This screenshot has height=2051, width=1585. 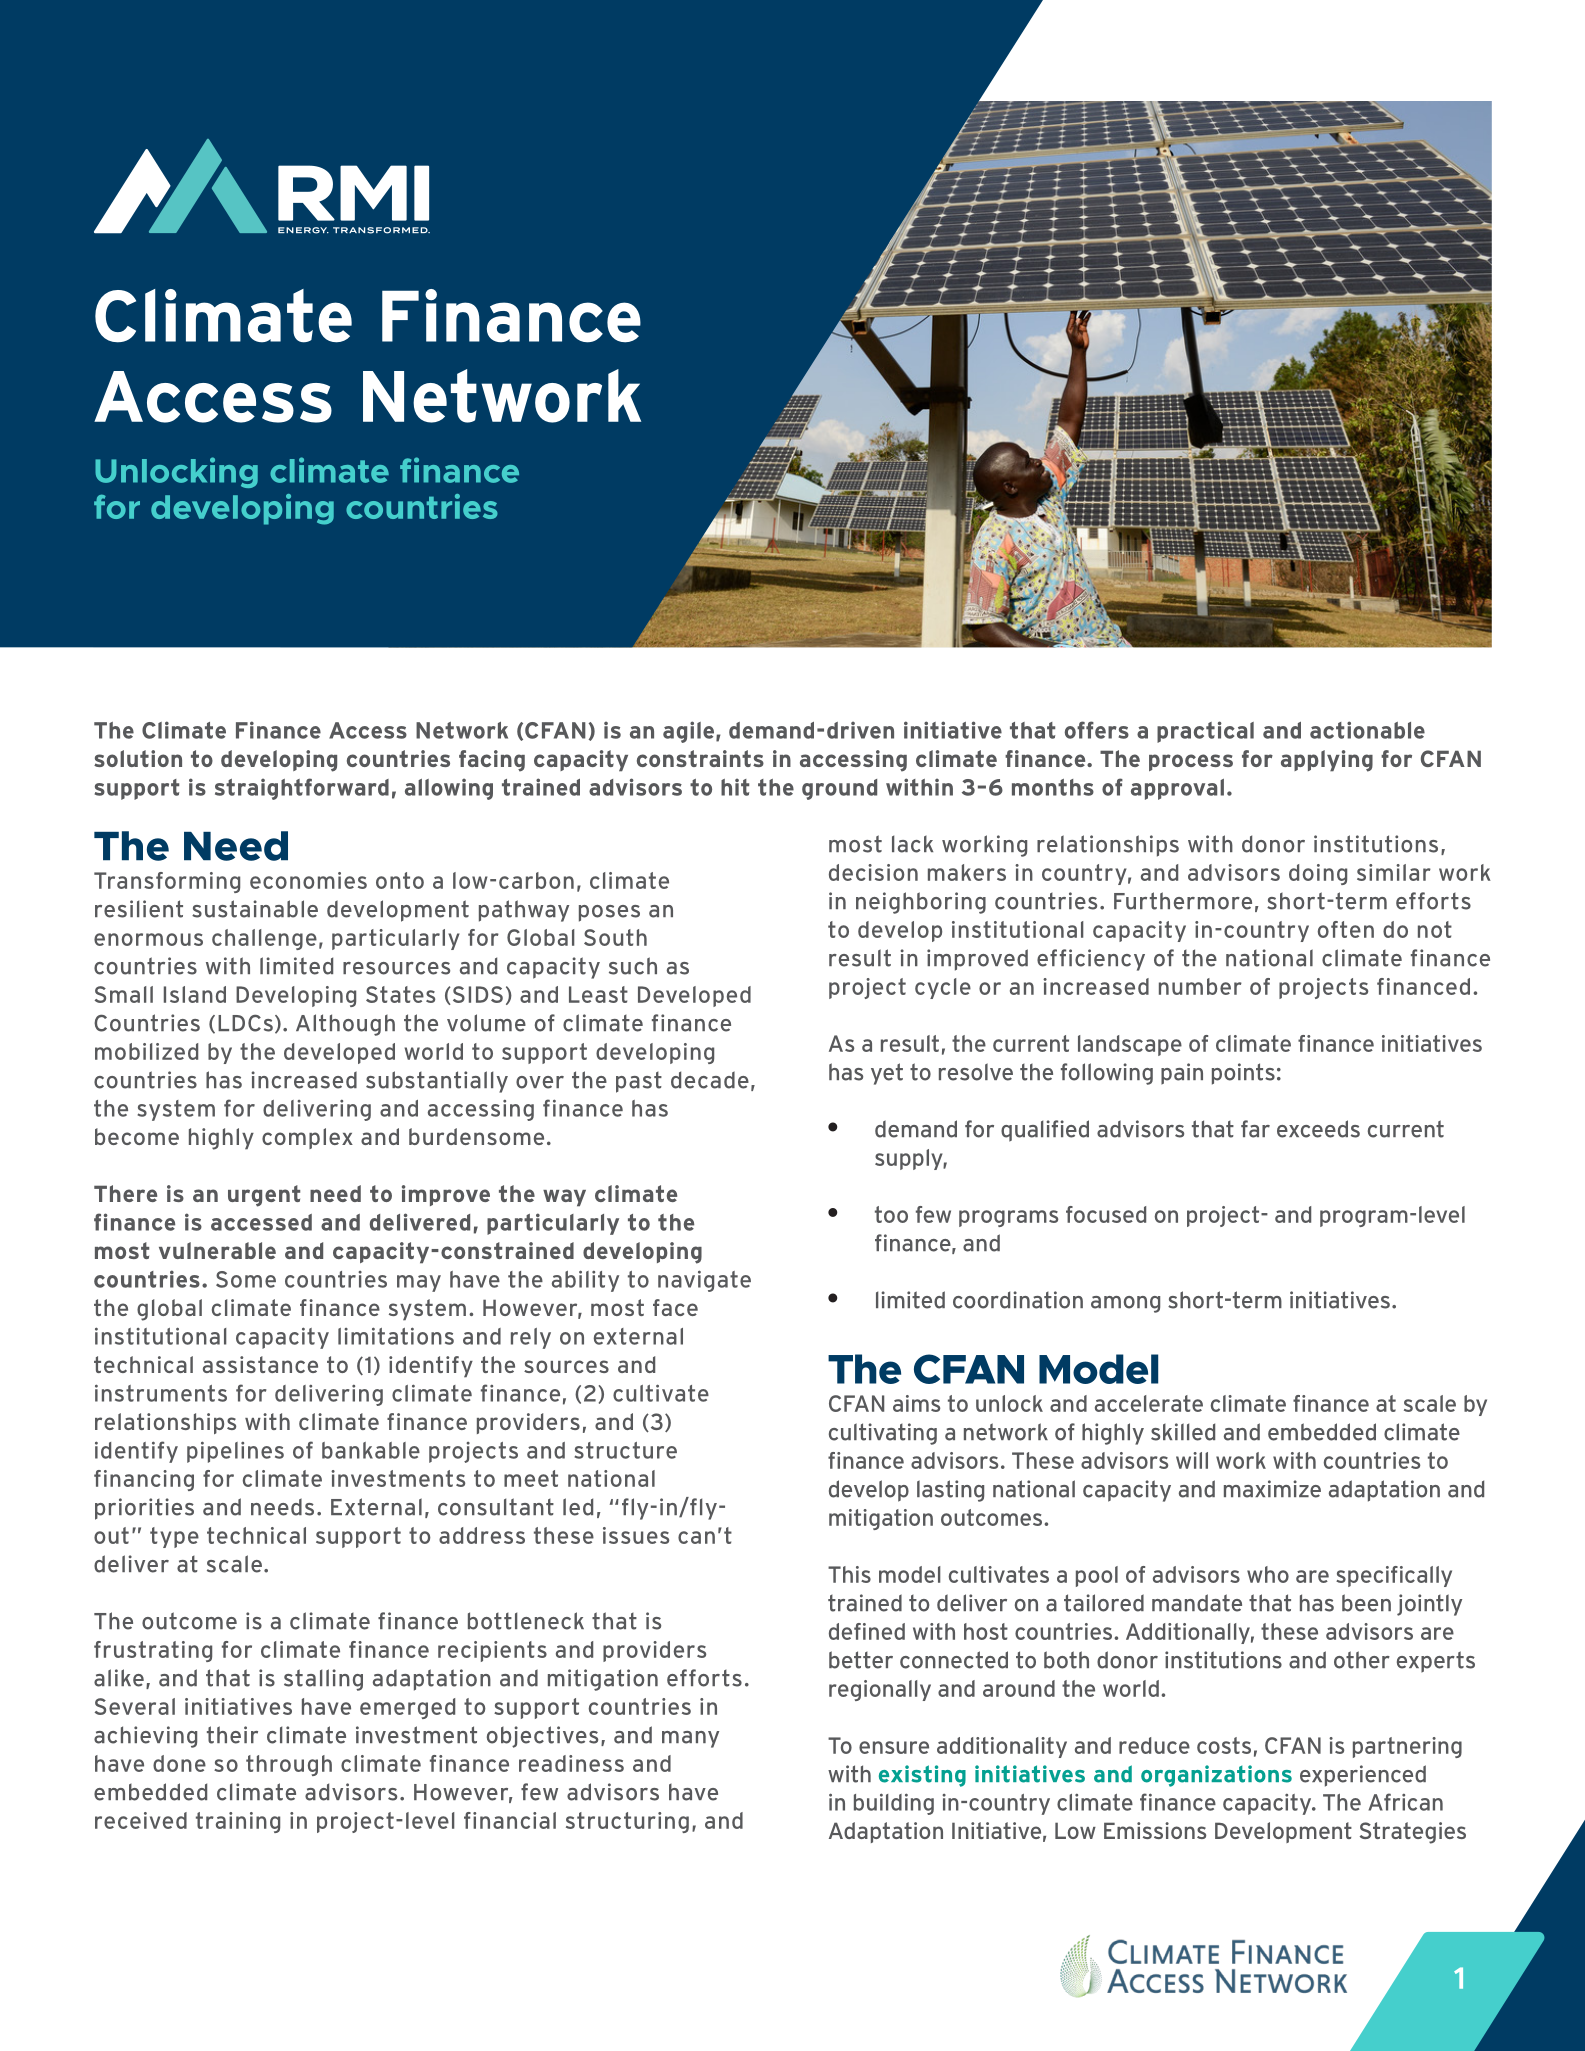 What do you see at coordinates (1327, 761) in the screenshot?
I see `applying` at bounding box center [1327, 761].
